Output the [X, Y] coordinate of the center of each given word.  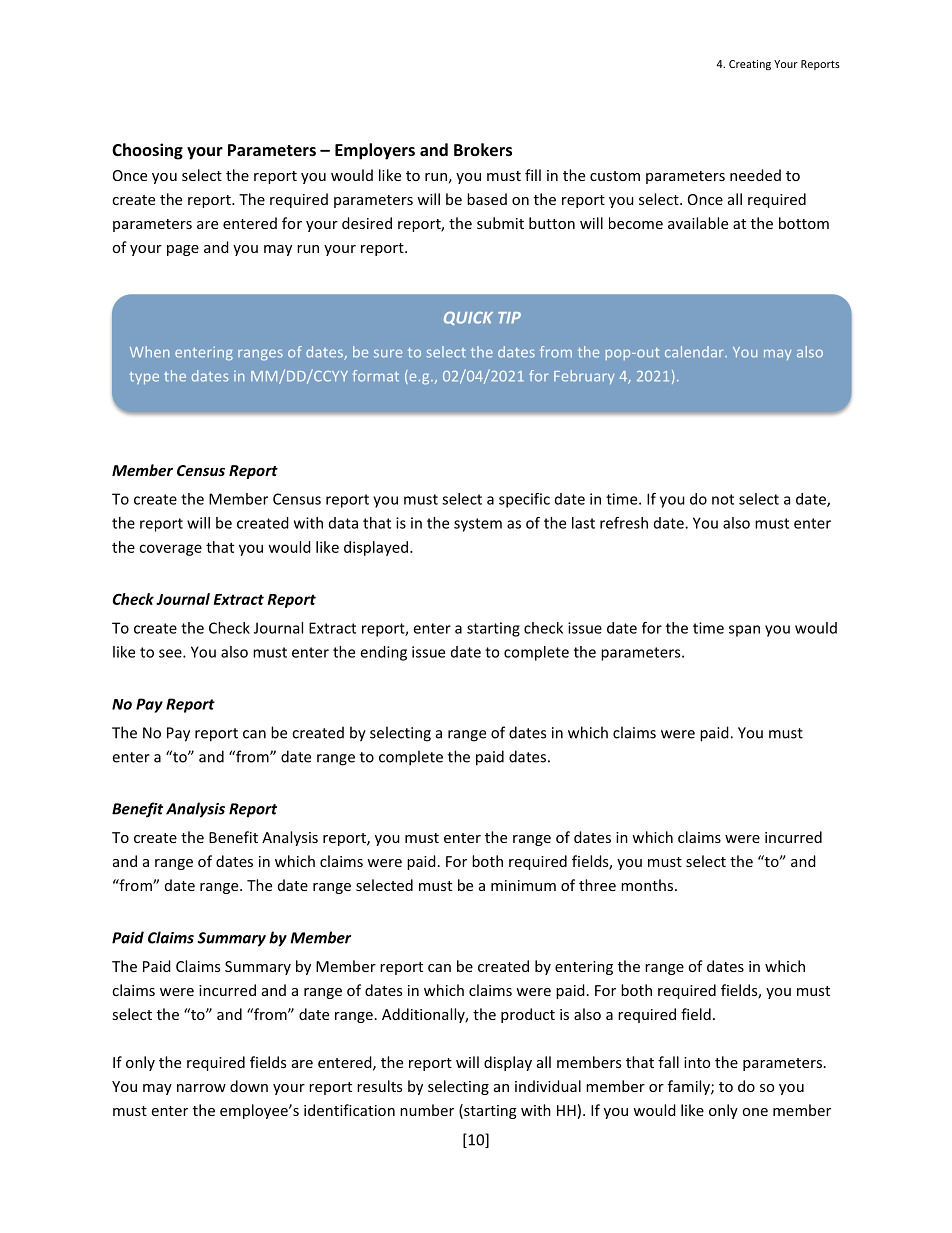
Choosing [147, 151]
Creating [750, 65]
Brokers [483, 149]
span [744, 631]
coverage [170, 550]
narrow [201, 1088]
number [427, 1110]
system [478, 525]
